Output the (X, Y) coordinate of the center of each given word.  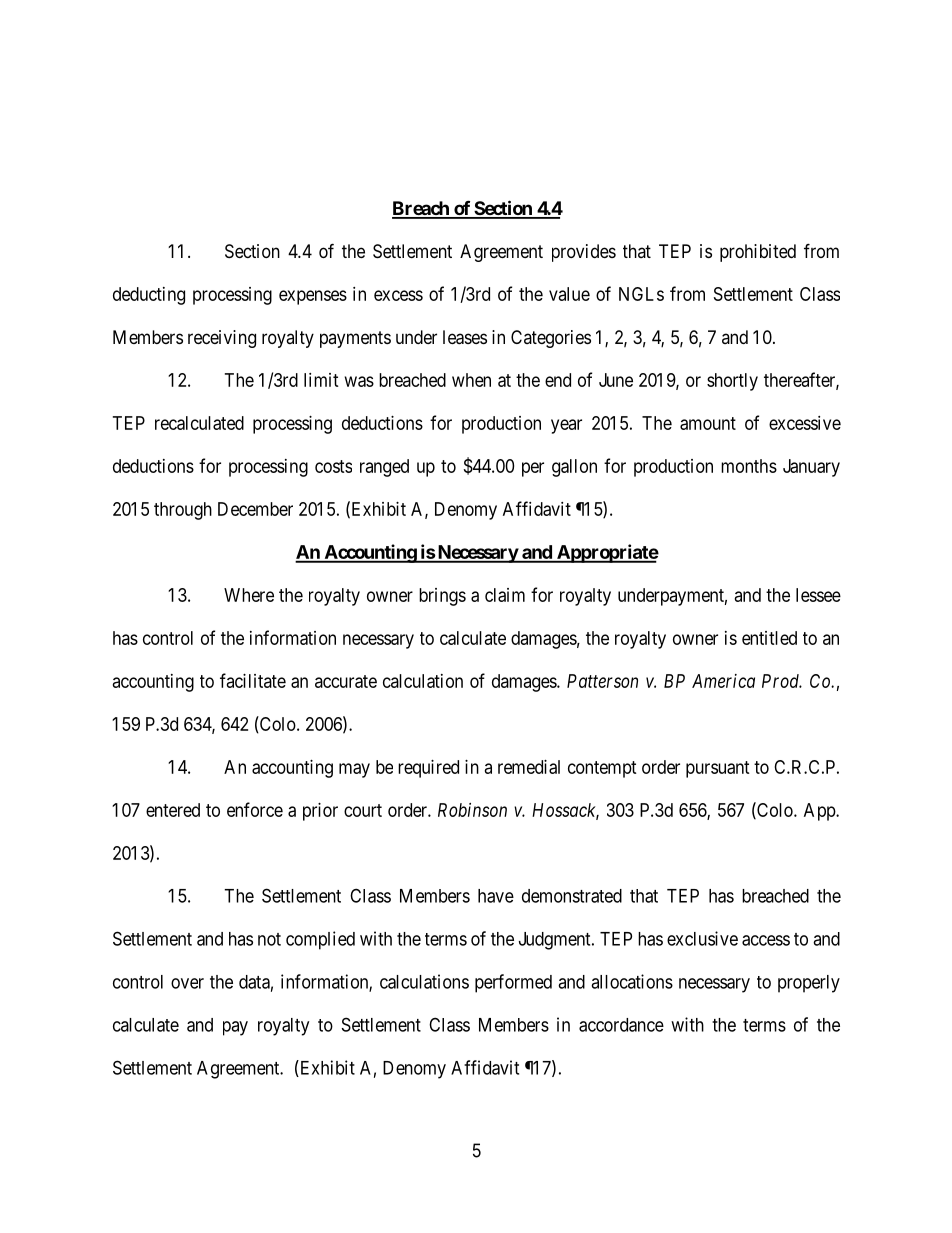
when (471, 380)
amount (708, 423)
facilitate (253, 680)
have (496, 896)
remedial (529, 767)
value (569, 294)
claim (505, 595)
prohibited (758, 253)
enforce (255, 809)
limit (321, 380)
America (723, 681)
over (187, 983)
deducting (149, 296)
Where (249, 595)
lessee (818, 595)
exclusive (702, 938)
